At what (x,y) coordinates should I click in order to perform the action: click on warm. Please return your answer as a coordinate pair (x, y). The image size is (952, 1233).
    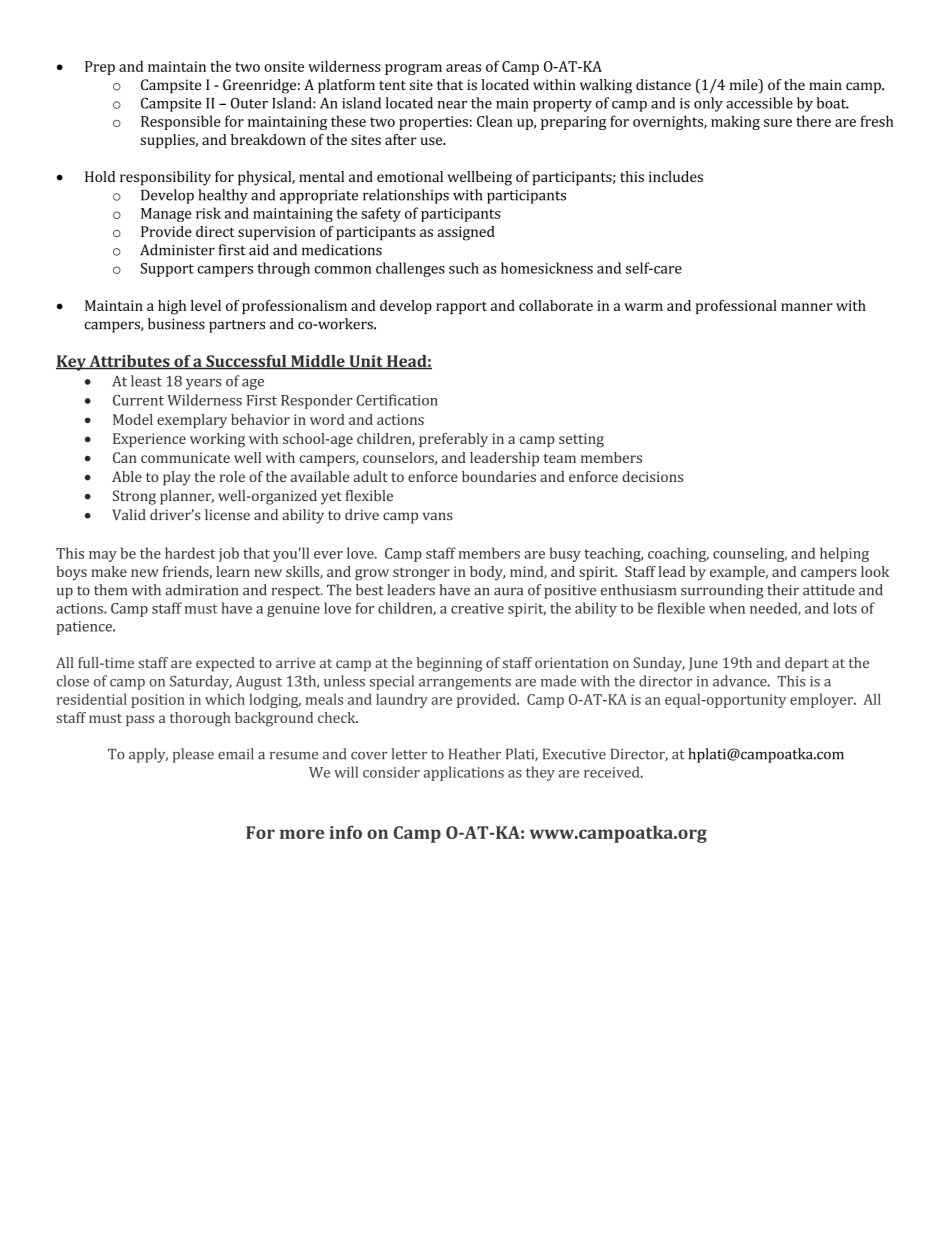
    Looking at the image, I should click on (643, 307).
